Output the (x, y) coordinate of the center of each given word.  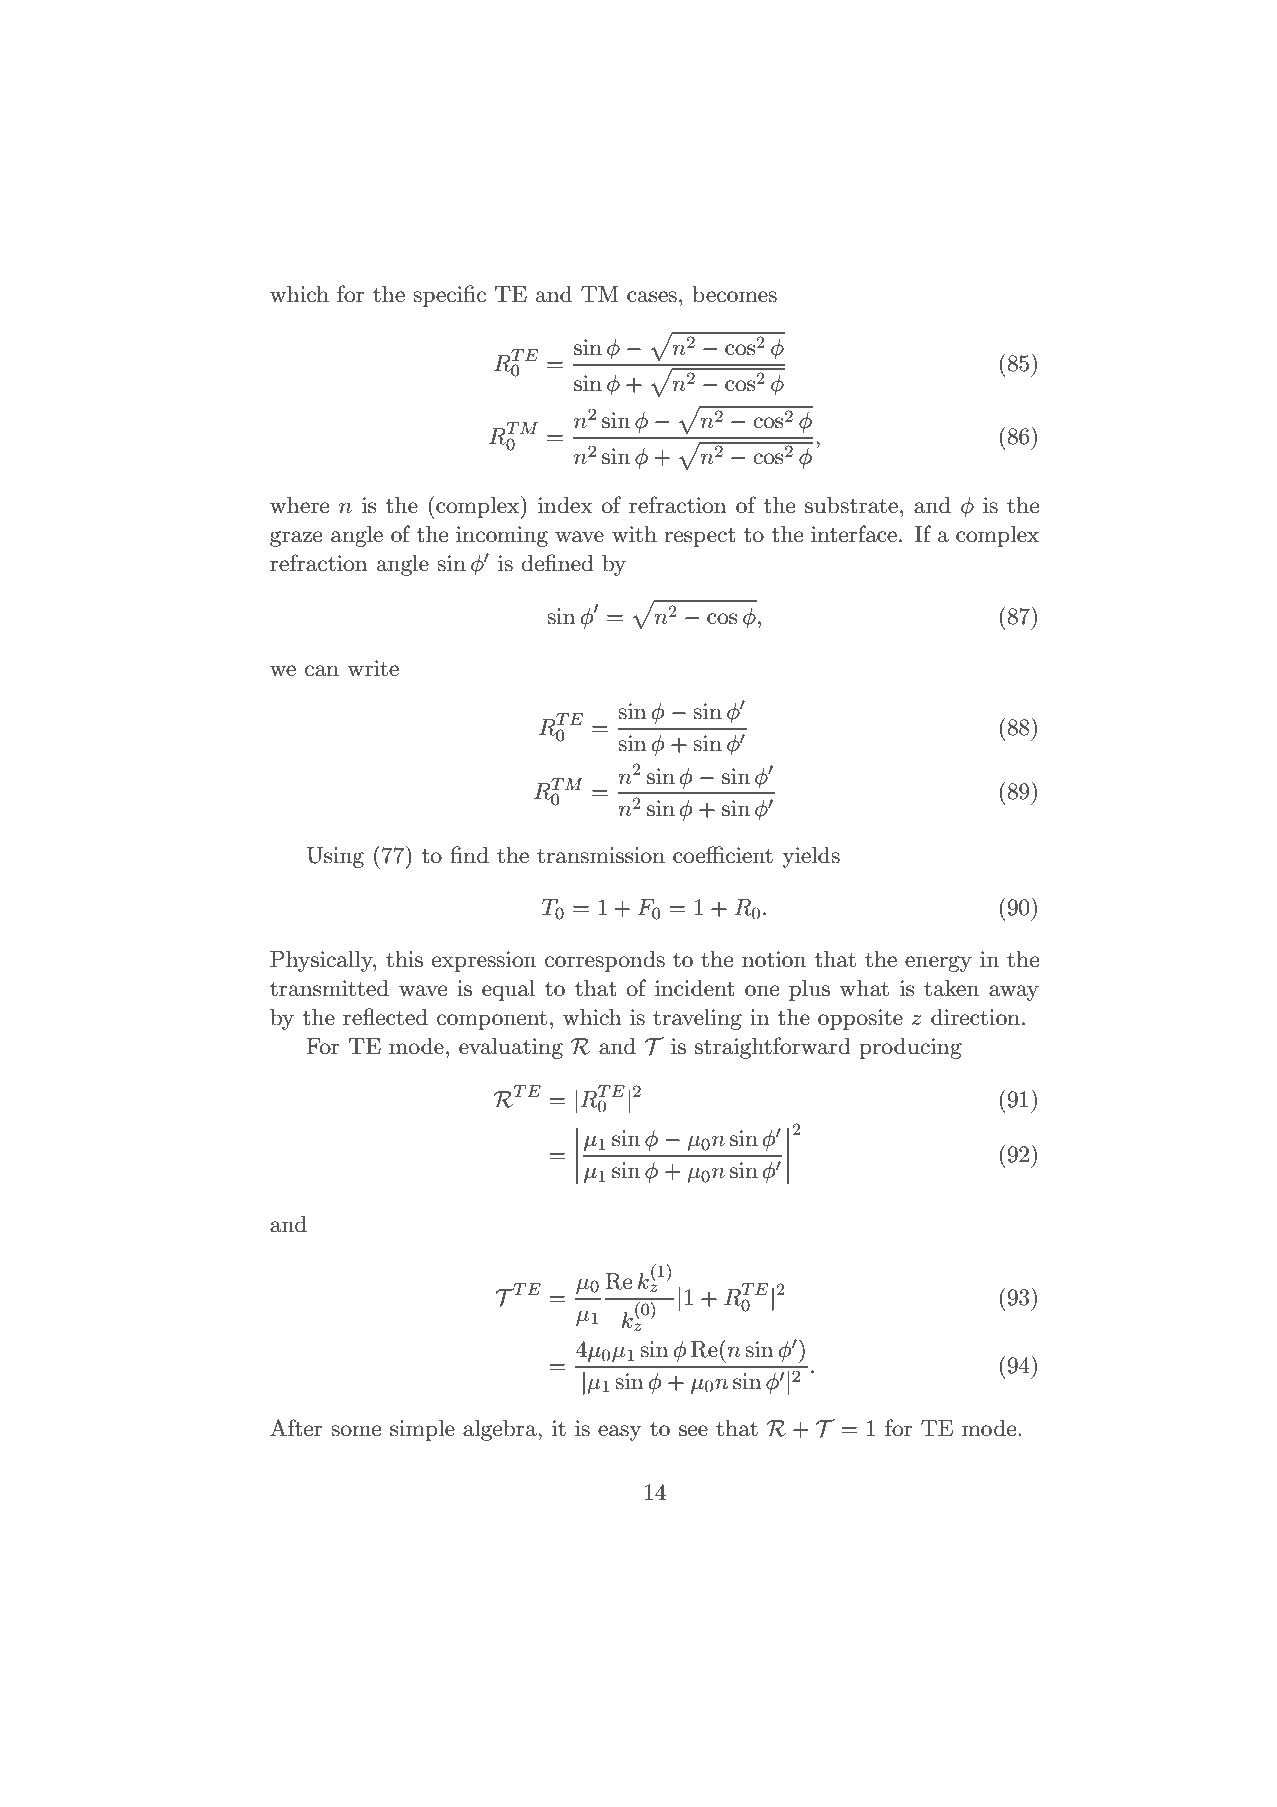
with (634, 534)
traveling (697, 1019)
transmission (601, 855)
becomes (734, 294)
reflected (385, 1017)
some (356, 1431)
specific (449, 296)
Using (335, 857)
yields (811, 857)
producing (910, 1048)
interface (854, 534)
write (373, 668)
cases (652, 297)
